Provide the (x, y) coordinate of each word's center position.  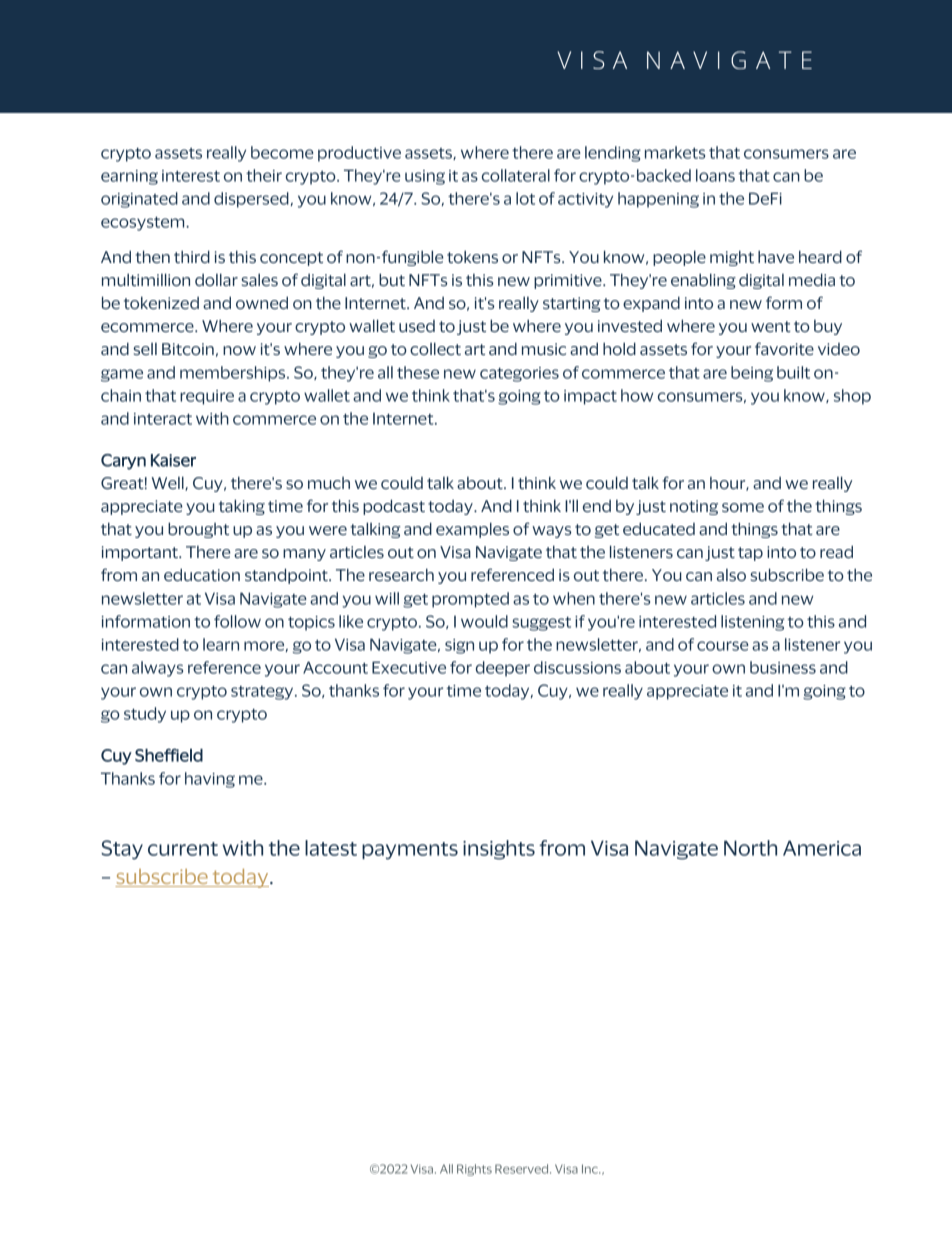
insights (499, 850)
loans (715, 175)
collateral (516, 175)
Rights (474, 1170)
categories (519, 374)
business (783, 667)
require (207, 397)
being (752, 374)
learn (221, 644)
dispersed (251, 200)
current (183, 849)
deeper (503, 669)
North (750, 848)
